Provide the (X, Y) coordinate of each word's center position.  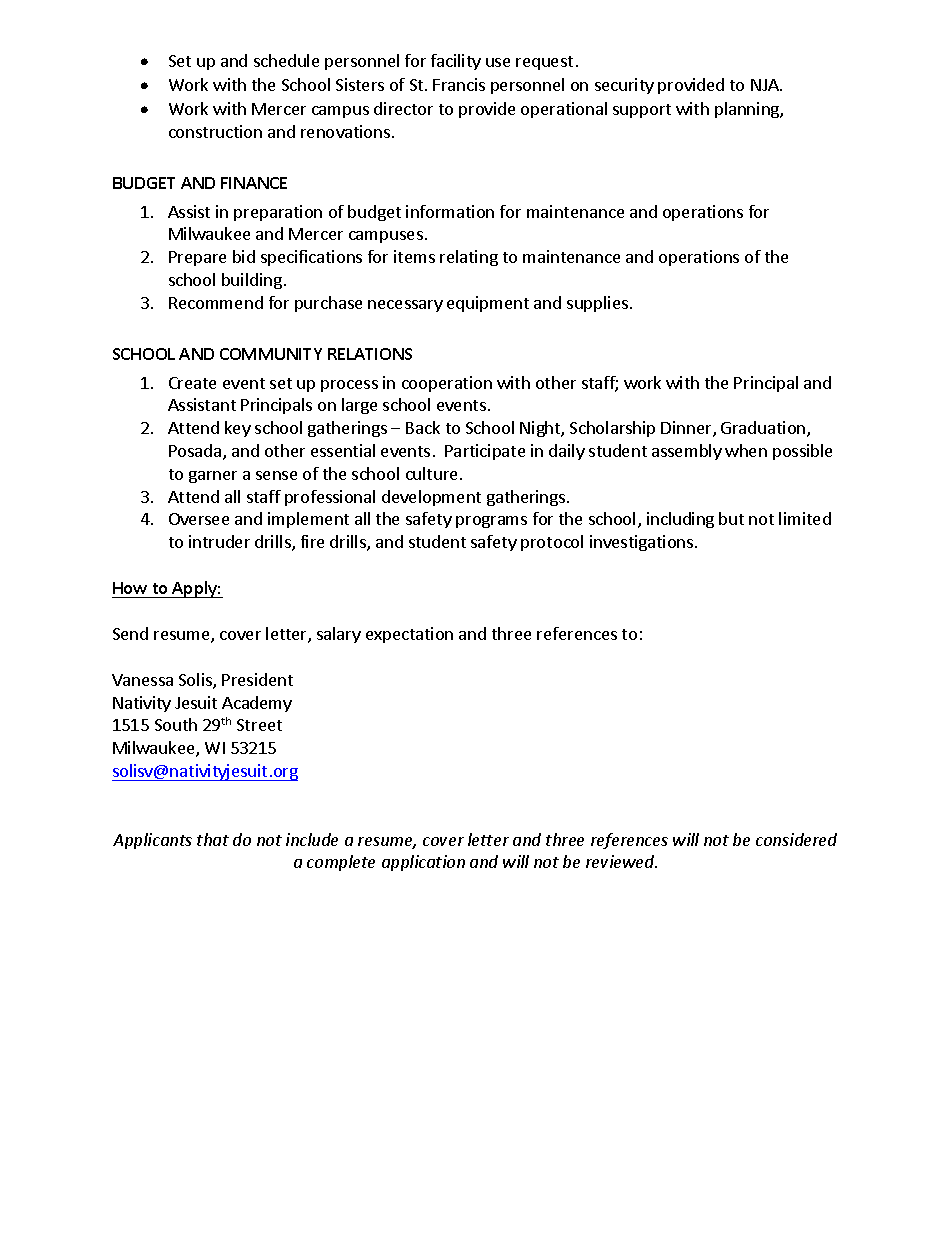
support (642, 111)
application (423, 863)
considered (796, 839)
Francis (459, 84)
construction (215, 131)
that (213, 839)
